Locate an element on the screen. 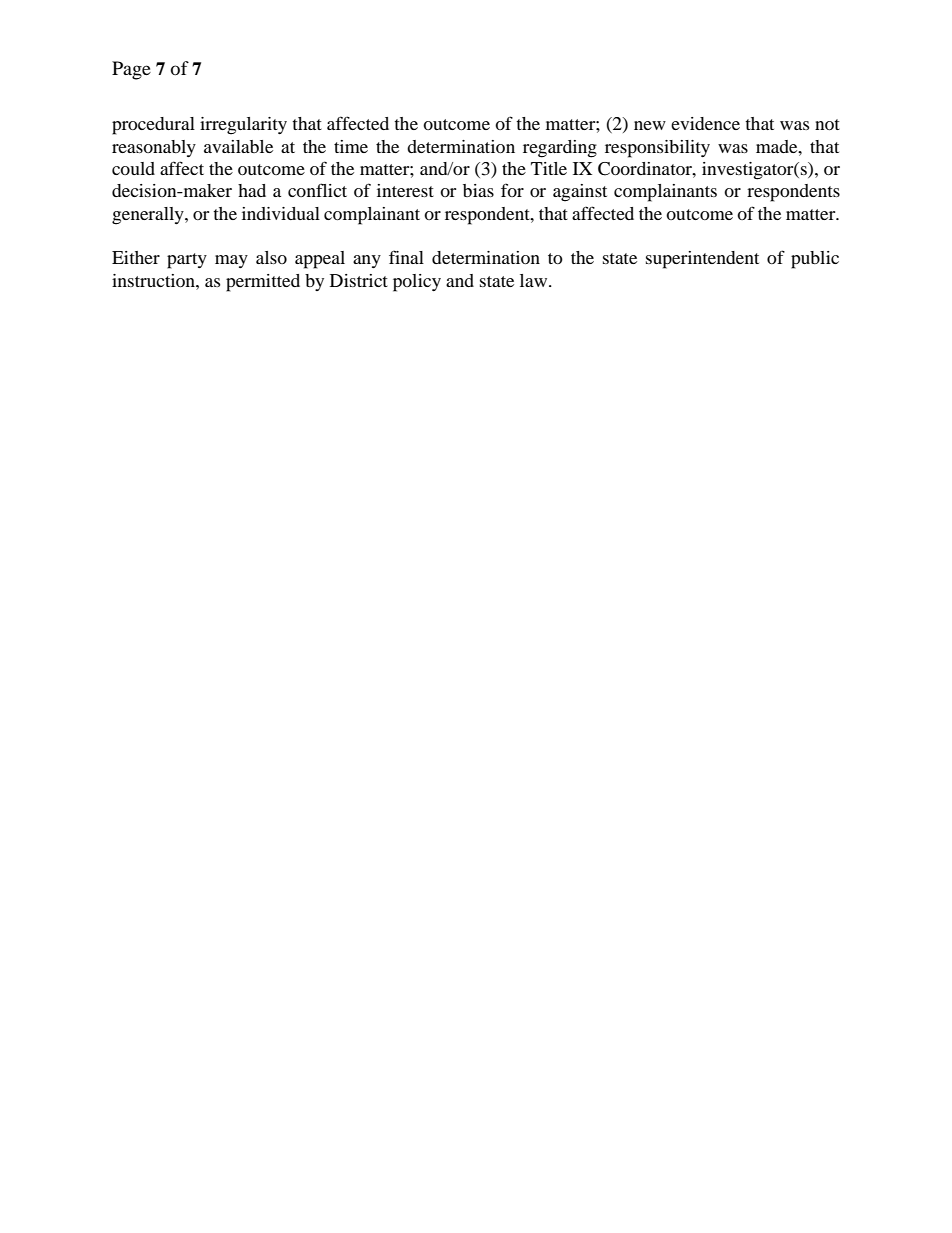 This screenshot has height=1233, width=952. evidence is located at coordinates (705, 123).
